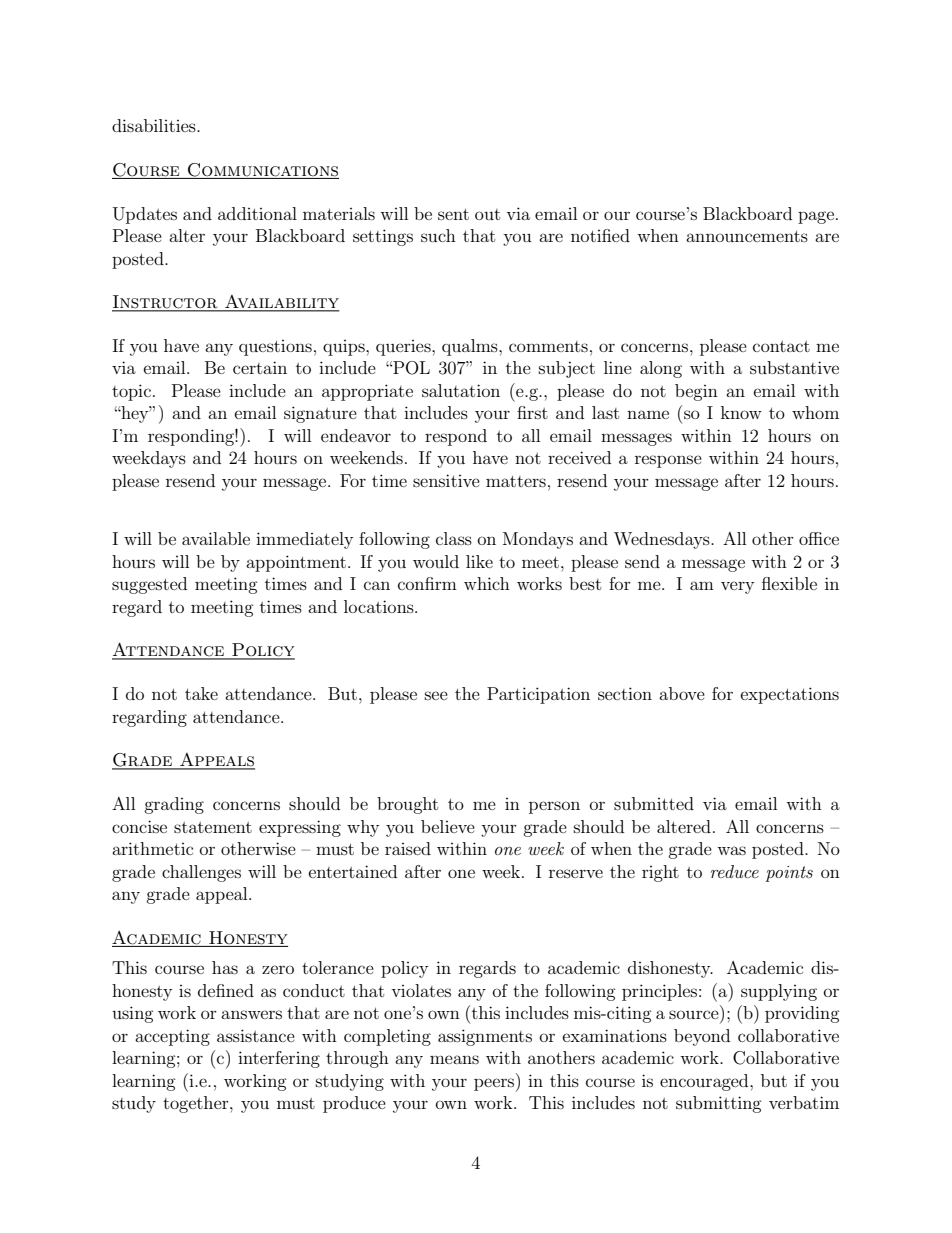 Image resolution: width=952 pixels, height=1233 pixels. What do you see at coordinates (197, 1104) in the document?
I see `together` at bounding box center [197, 1104].
